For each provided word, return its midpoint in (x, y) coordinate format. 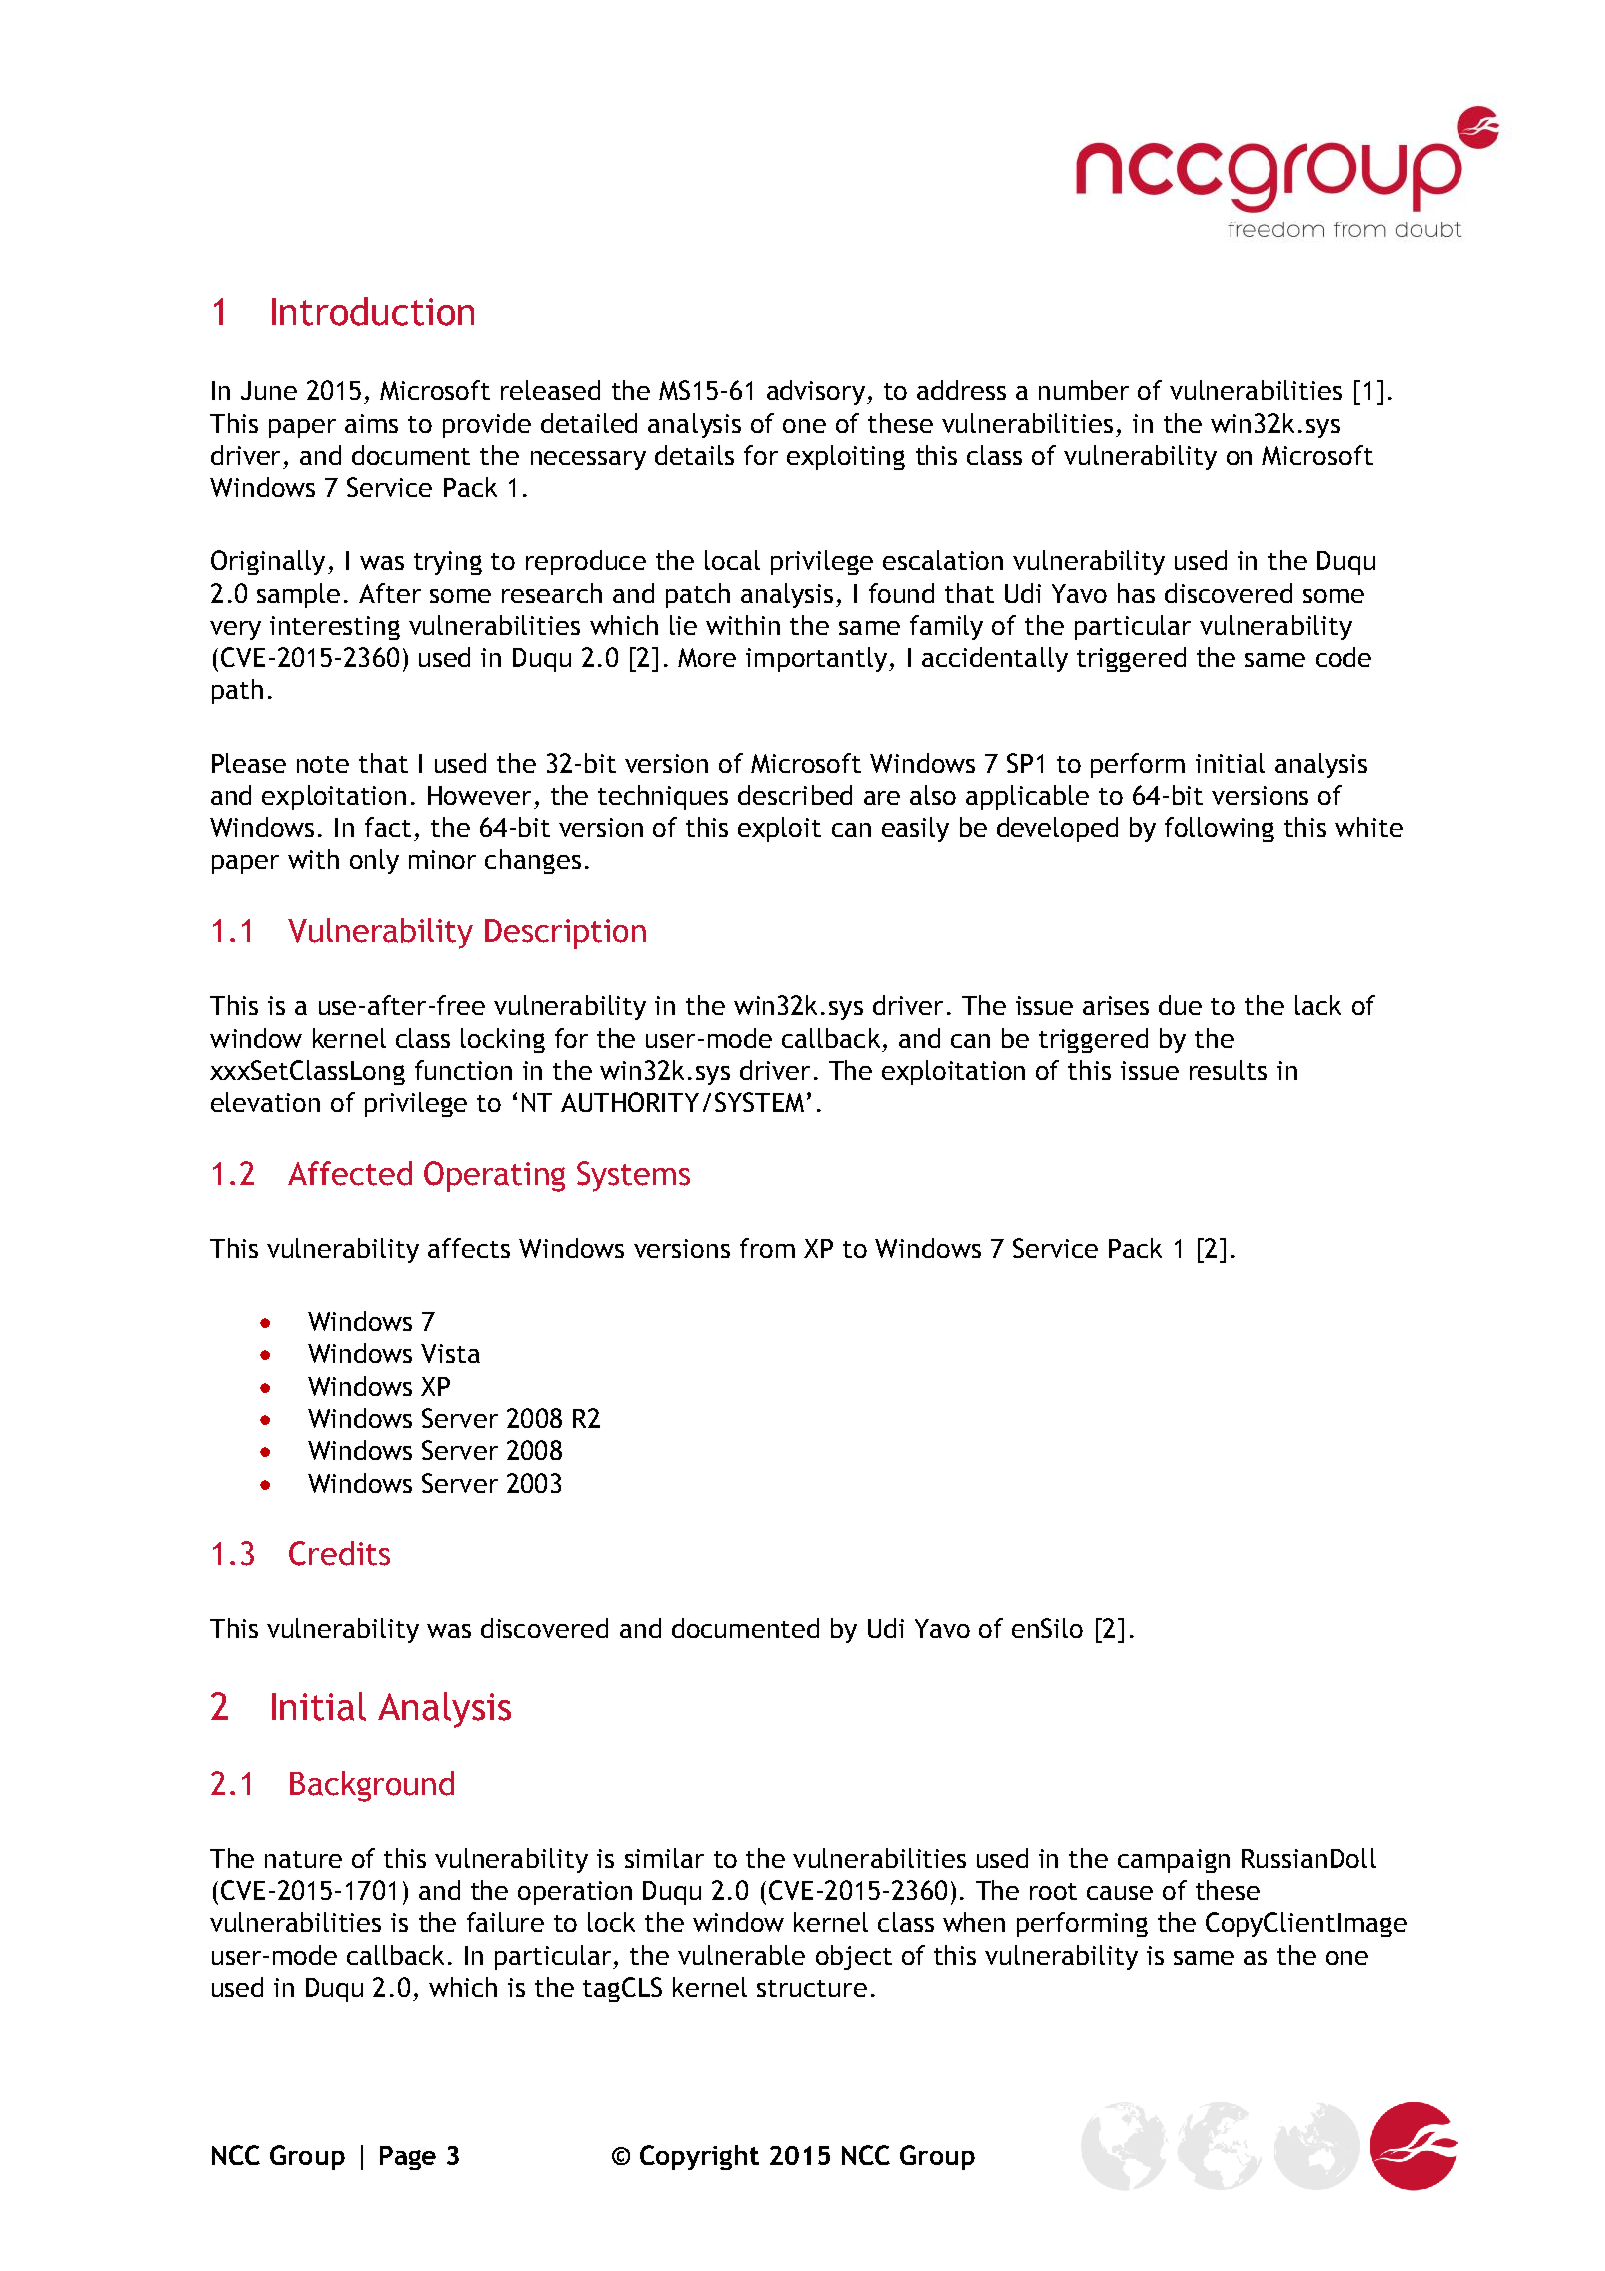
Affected (350, 1173)
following (1219, 829)
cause (1120, 1893)
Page (408, 2158)
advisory (816, 392)
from (767, 1248)
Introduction (373, 311)
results (1228, 1070)
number (1084, 390)
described (795, 795)
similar (664, 1858)
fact (388, 827)
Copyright (699, 2157)
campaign (1174, 1861)
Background (372, 1786)
